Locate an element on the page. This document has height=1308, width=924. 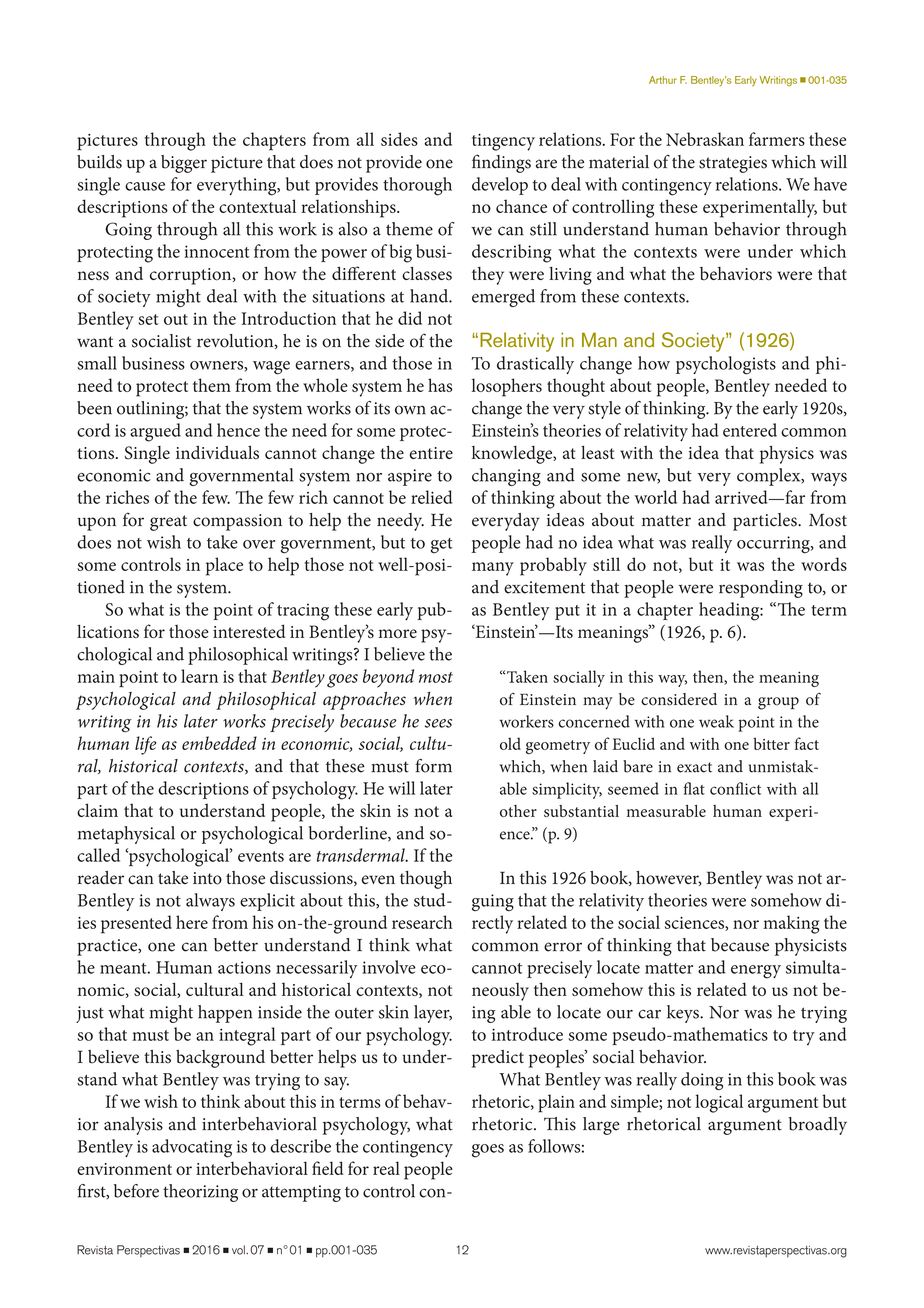
research is located at coordinates (422, 922).
